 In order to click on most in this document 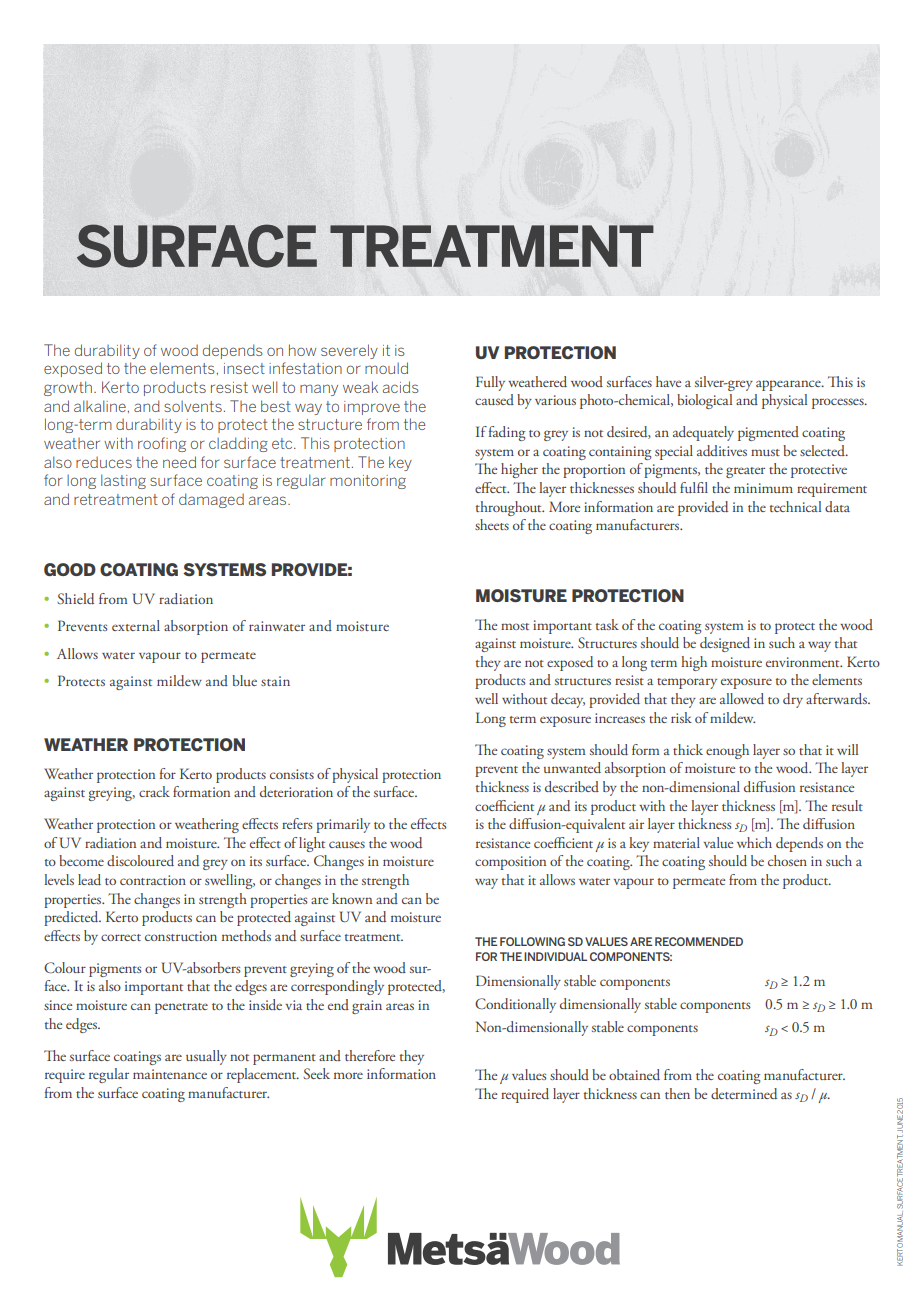, I will do `click(515, 626)`.
